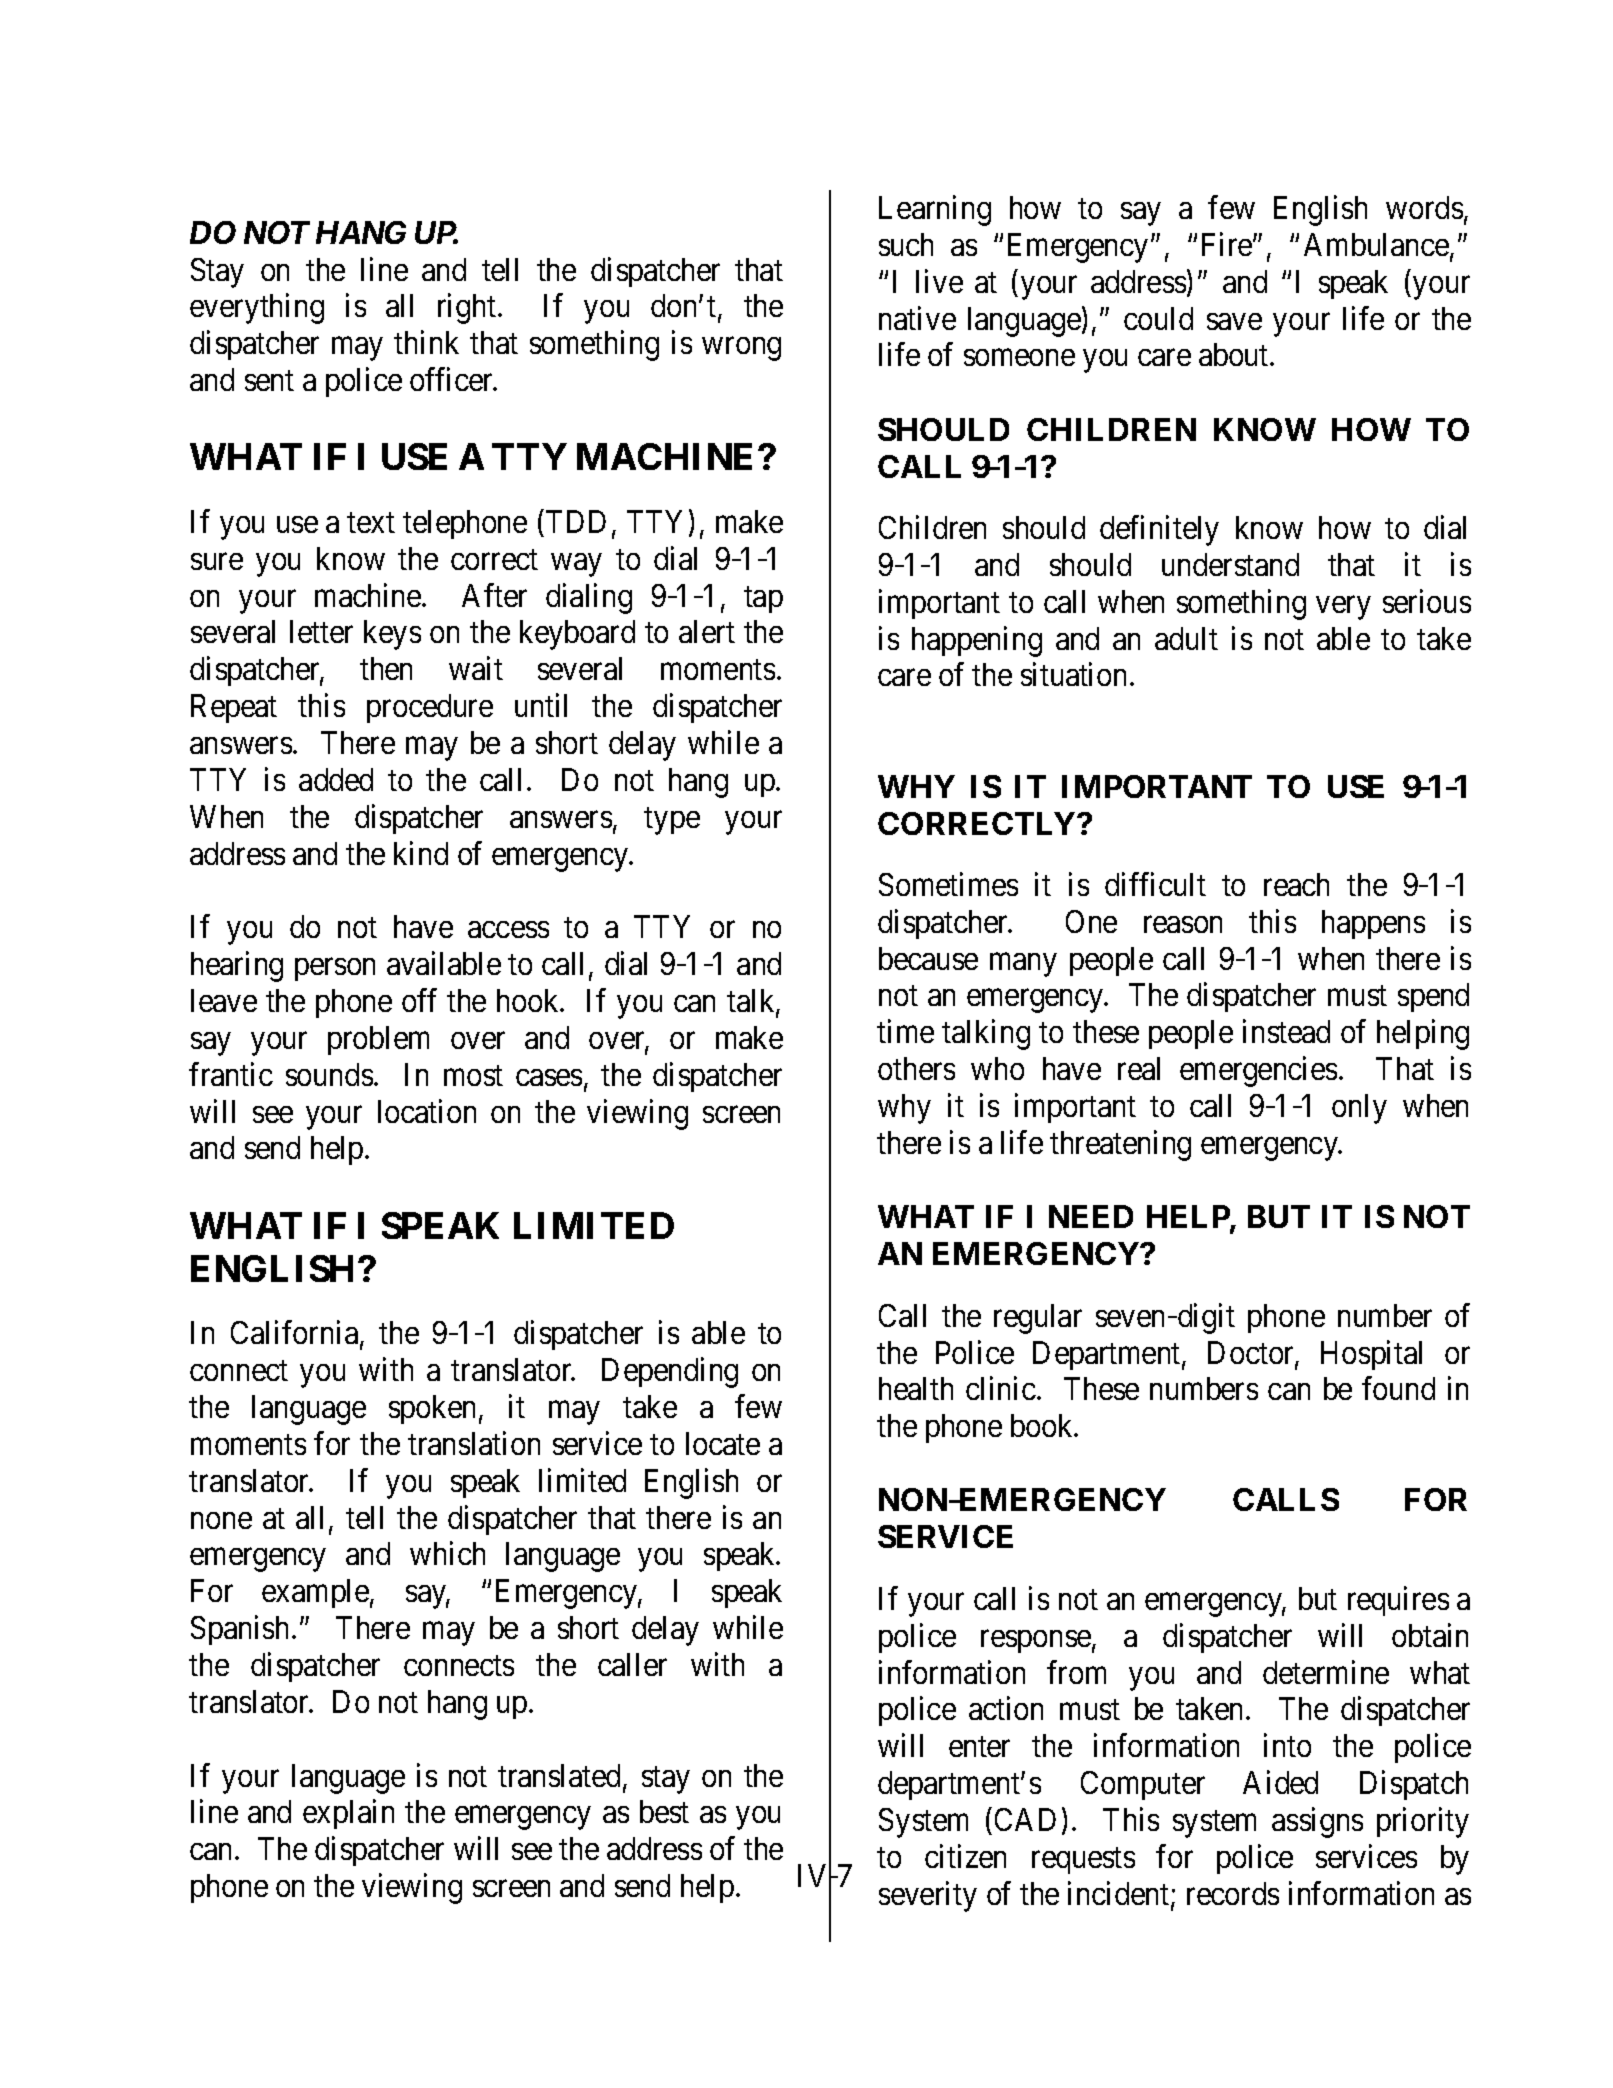 The height and width of the document is (2088, 1613). I want to click on Fire, so click(1228, 244).
